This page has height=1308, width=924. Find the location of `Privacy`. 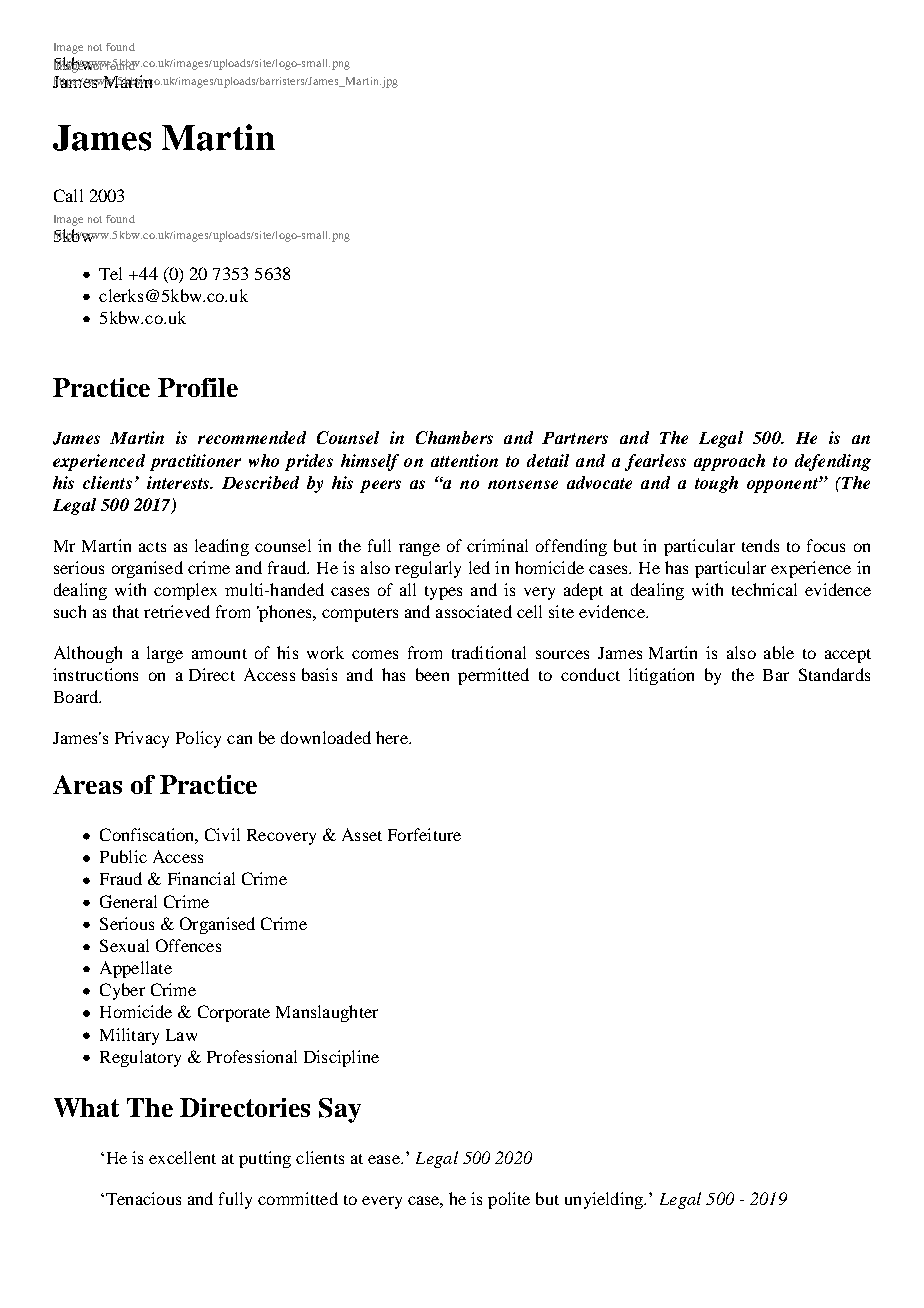

Privacy is located at coordinates (142, 739).
